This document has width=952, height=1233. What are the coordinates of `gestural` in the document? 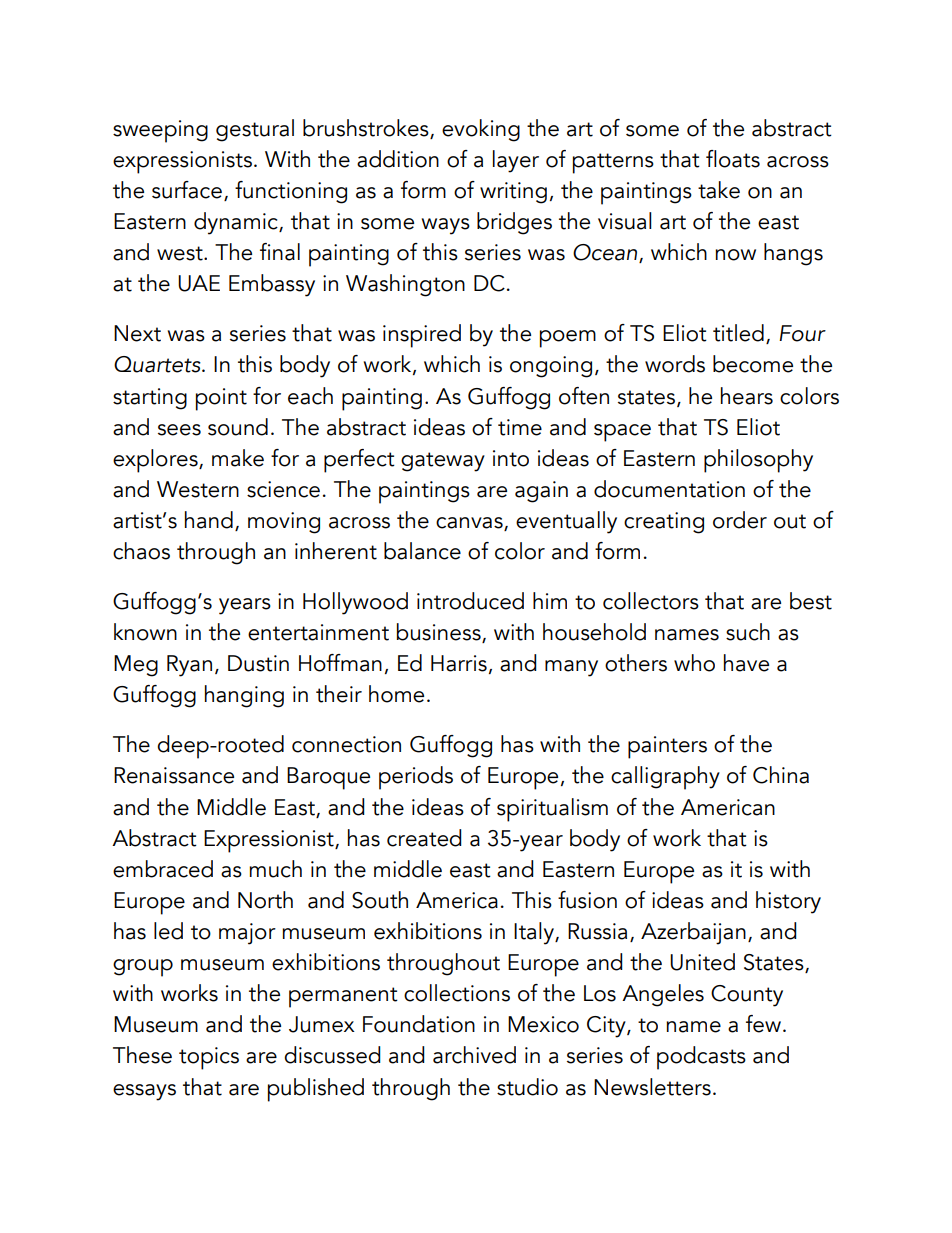 It's located at (255, 130).
